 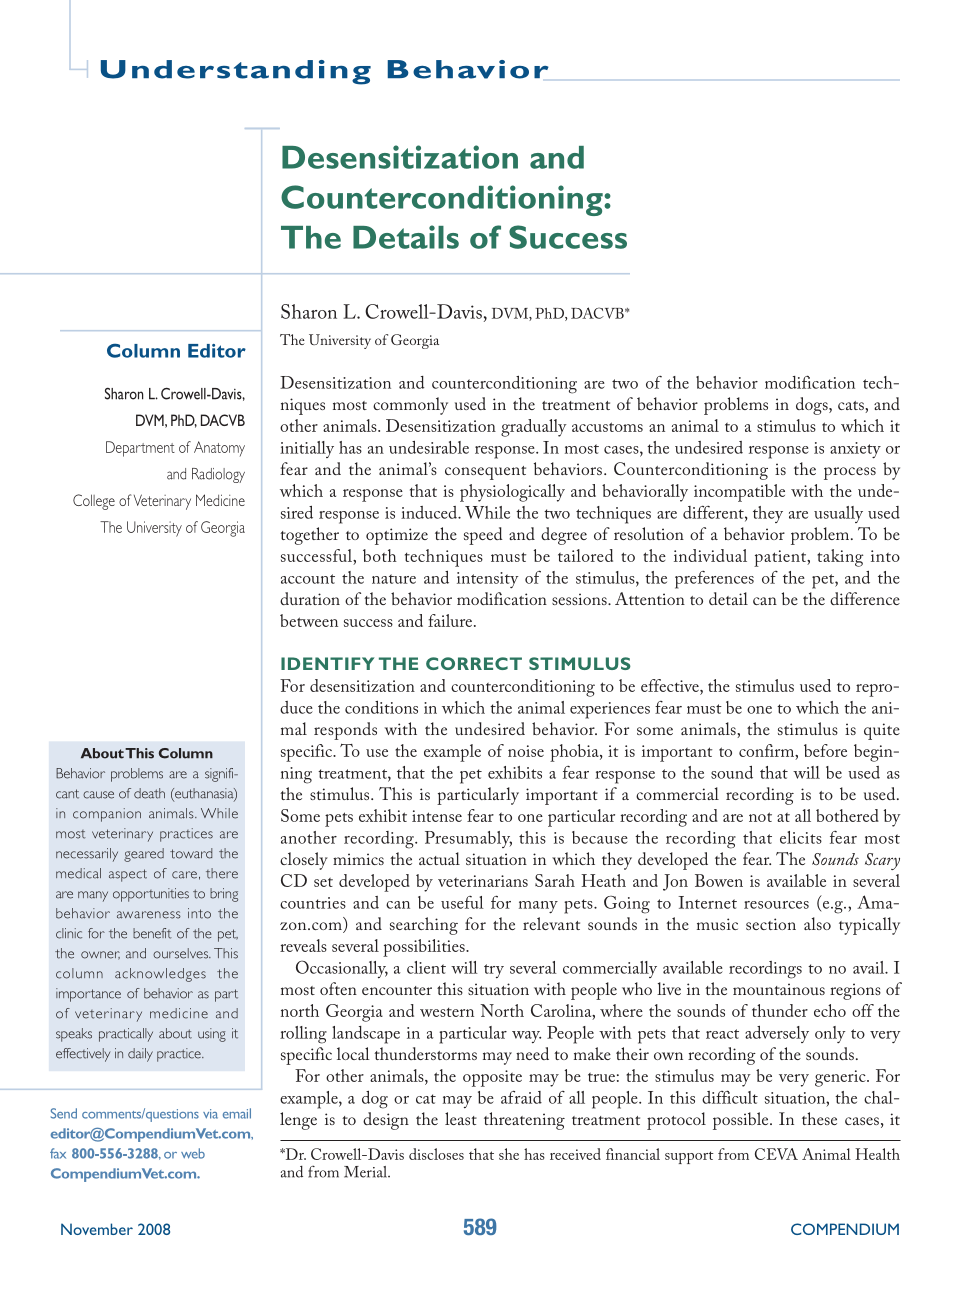 I want to click on gradually, so click(x=534, y=428).
